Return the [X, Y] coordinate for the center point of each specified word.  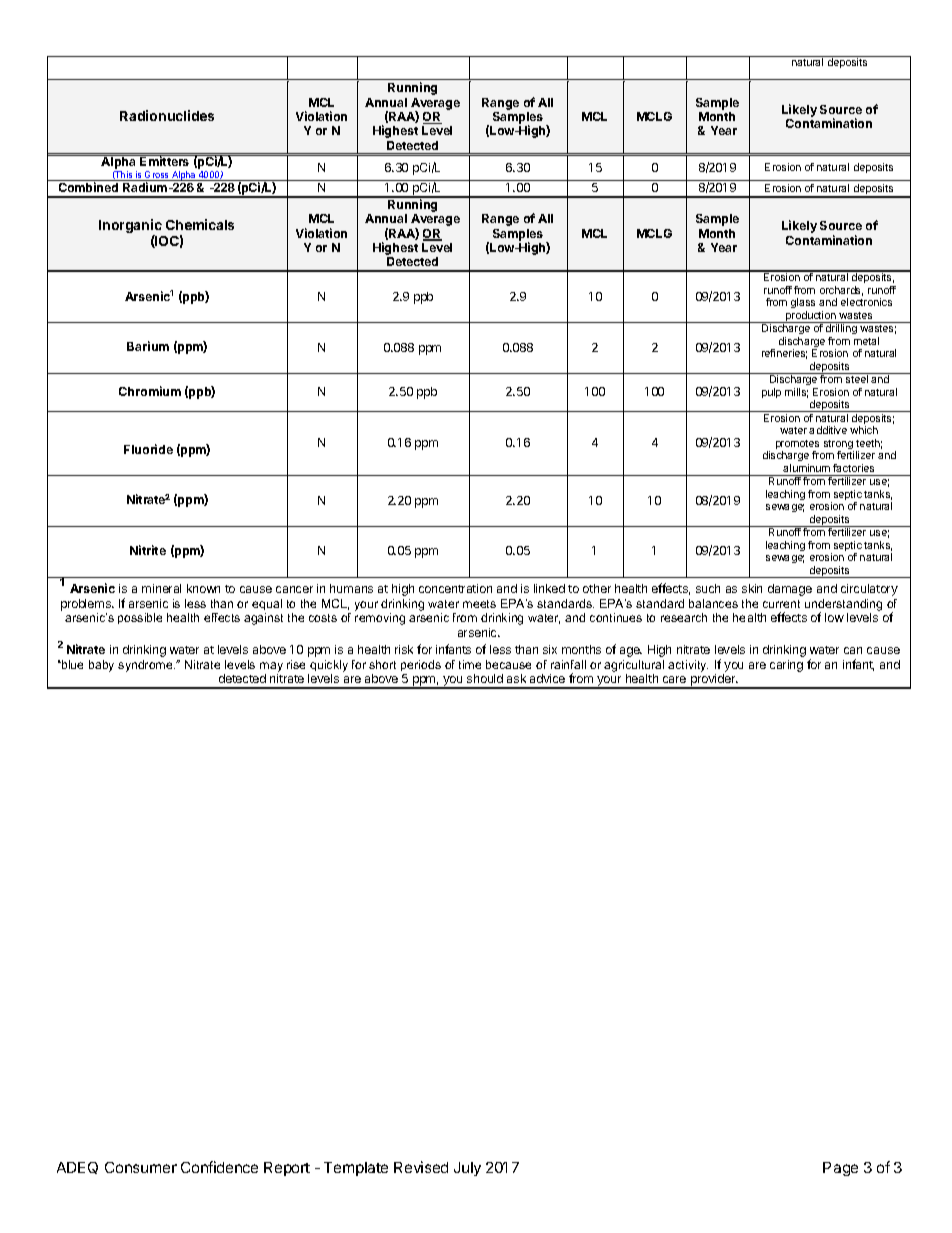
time [470, 664]
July [467, 1169]
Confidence [219, 1167]
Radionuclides [167, 115]
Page [840, 1169]
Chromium [150, 391]
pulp [771, 393]
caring [786, 666]
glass [803, 305]
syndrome [146, 666]
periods [421, 665]
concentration [455, 588]
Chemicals [200, 224]
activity [688, 666]
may [271, 668]
